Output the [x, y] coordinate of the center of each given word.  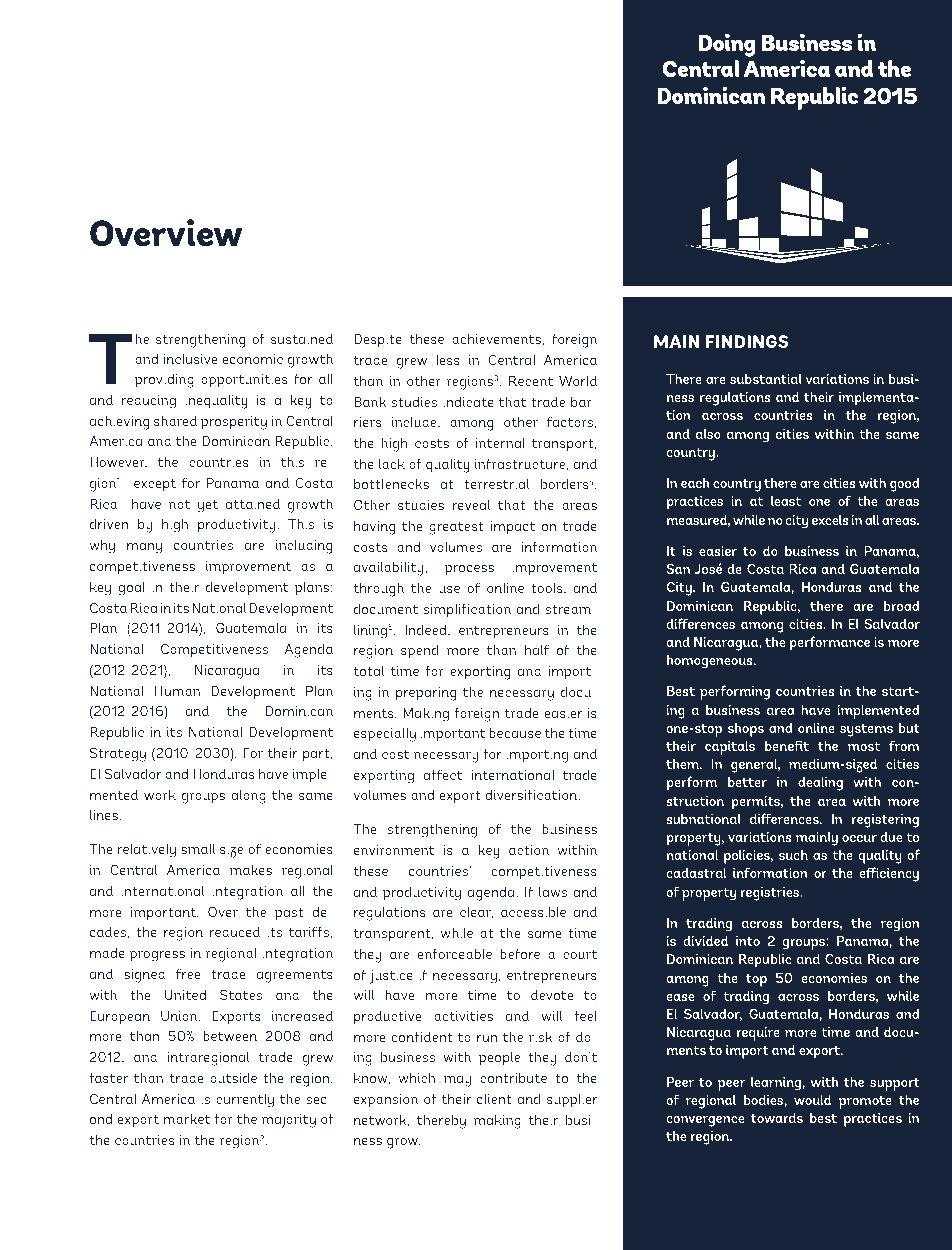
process [469, 570]
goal [132, 588]
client [494, 1098]
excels [830, 519]
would [812, 1099]
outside [233, 1077]
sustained [302, 338]
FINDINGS [747, 341]
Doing [727, 45]
